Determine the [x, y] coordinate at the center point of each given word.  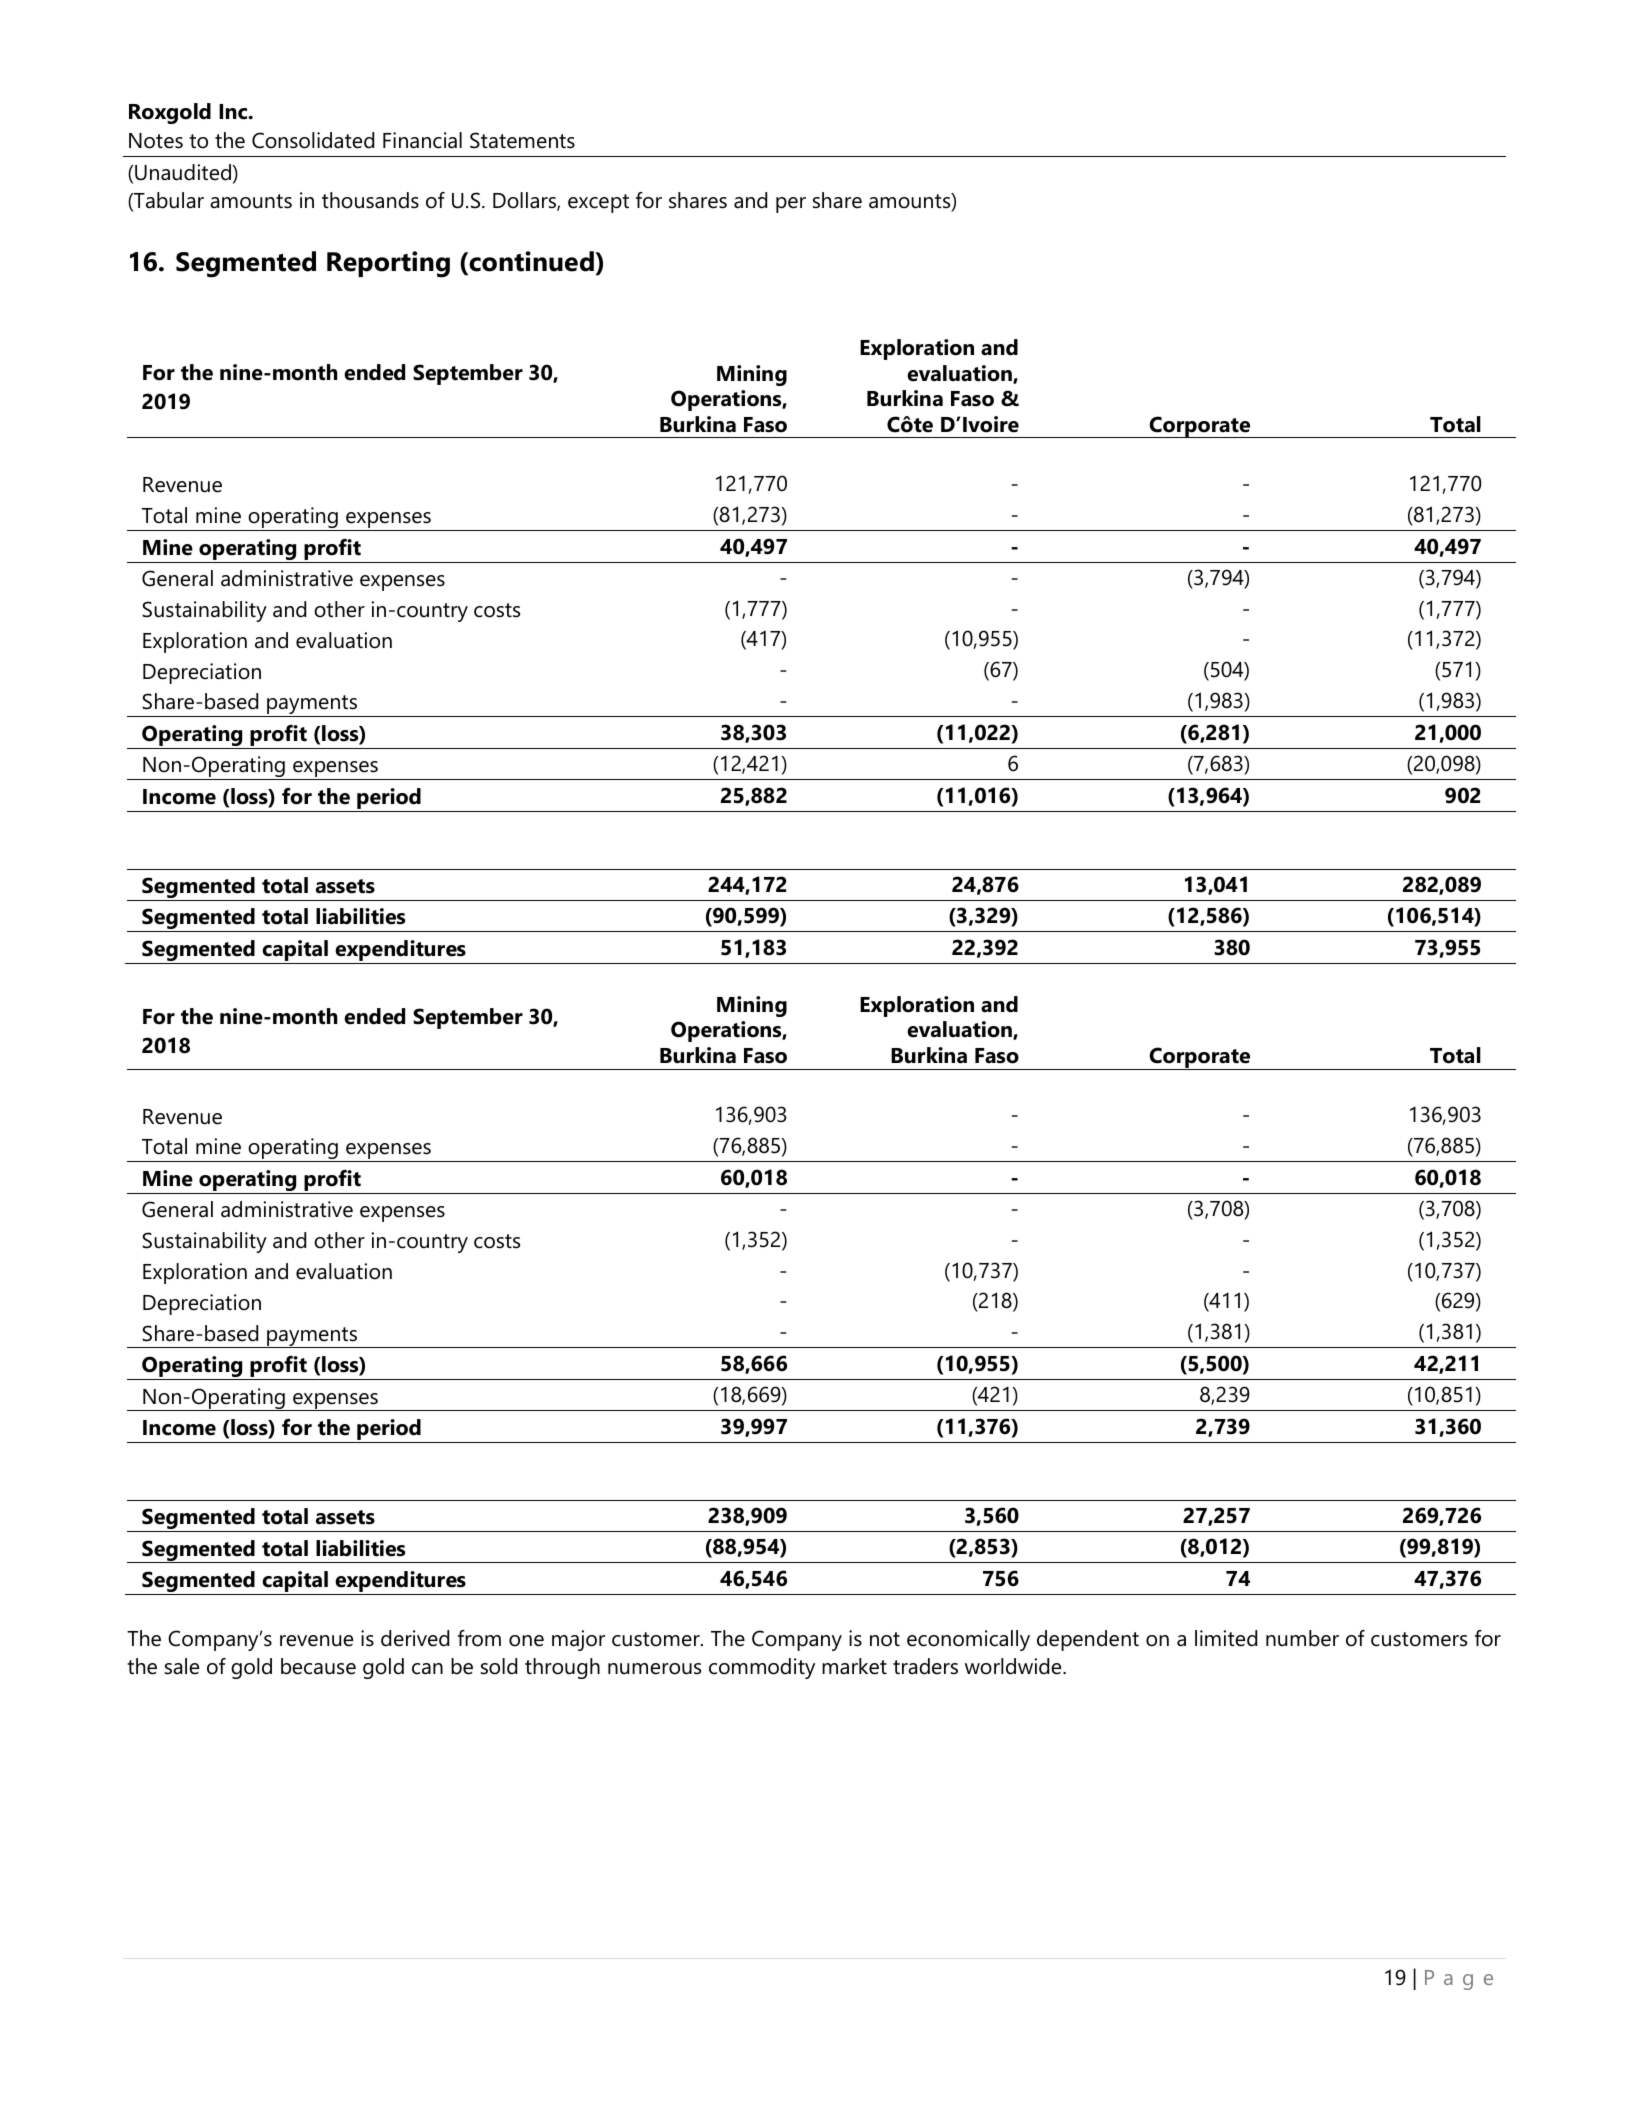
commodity [762, 1668]
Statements [522, 140]
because [318, 1666]
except [598, 203]
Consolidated [313, 140]
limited [1226, 1638]
